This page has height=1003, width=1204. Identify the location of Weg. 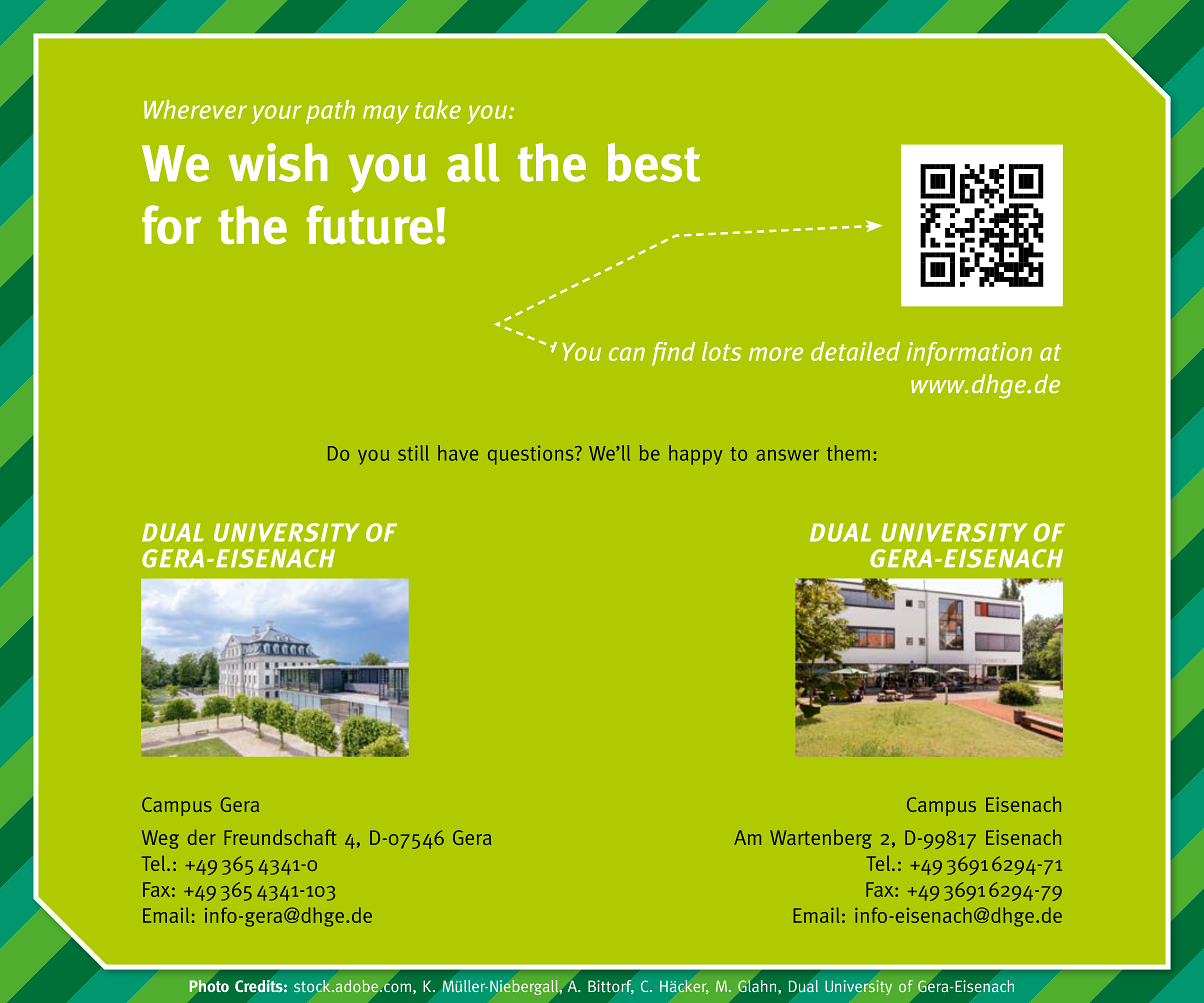
(160, 839).
